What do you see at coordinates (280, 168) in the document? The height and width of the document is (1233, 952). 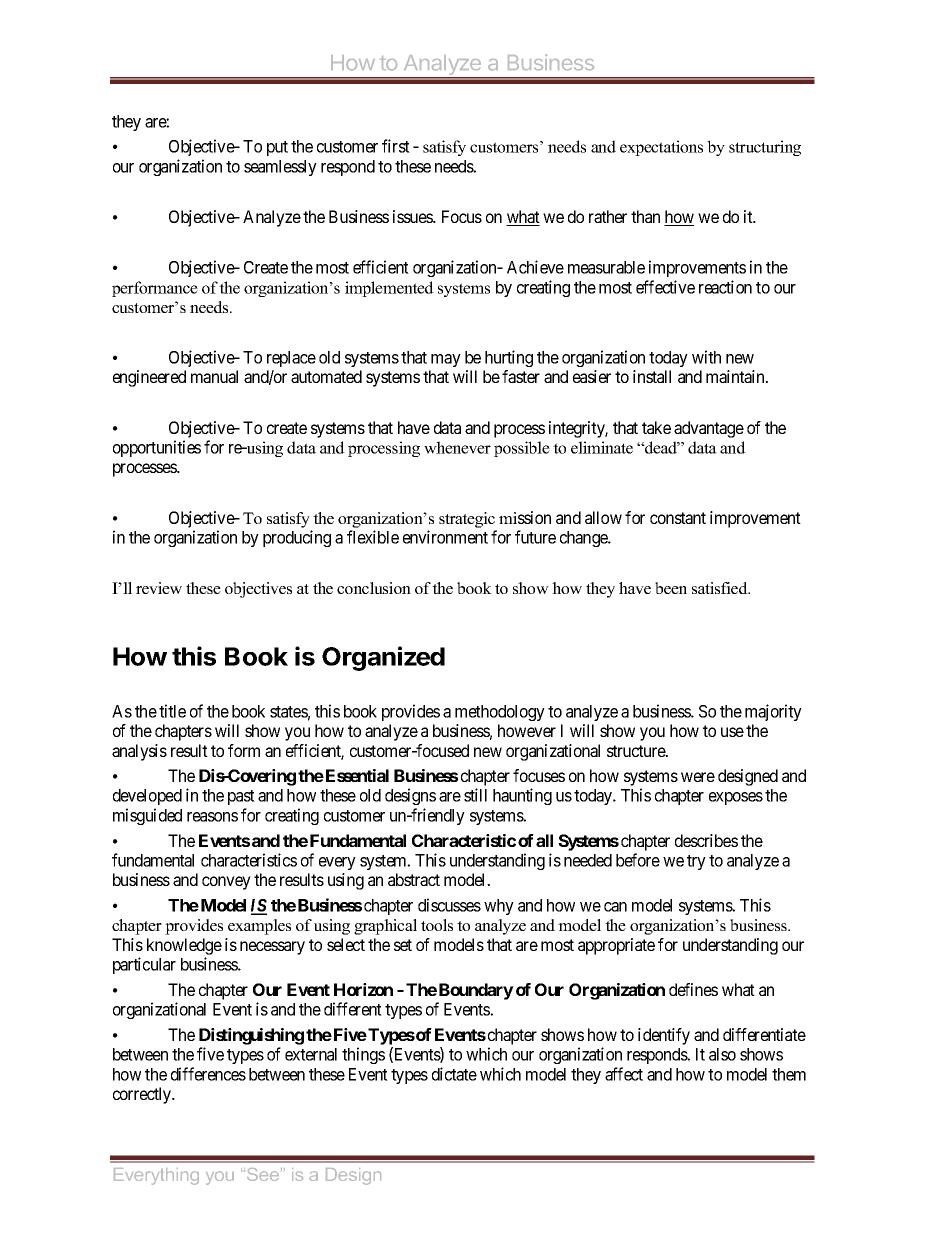 I see `seamlessly` at bounding box center [280, 168].
